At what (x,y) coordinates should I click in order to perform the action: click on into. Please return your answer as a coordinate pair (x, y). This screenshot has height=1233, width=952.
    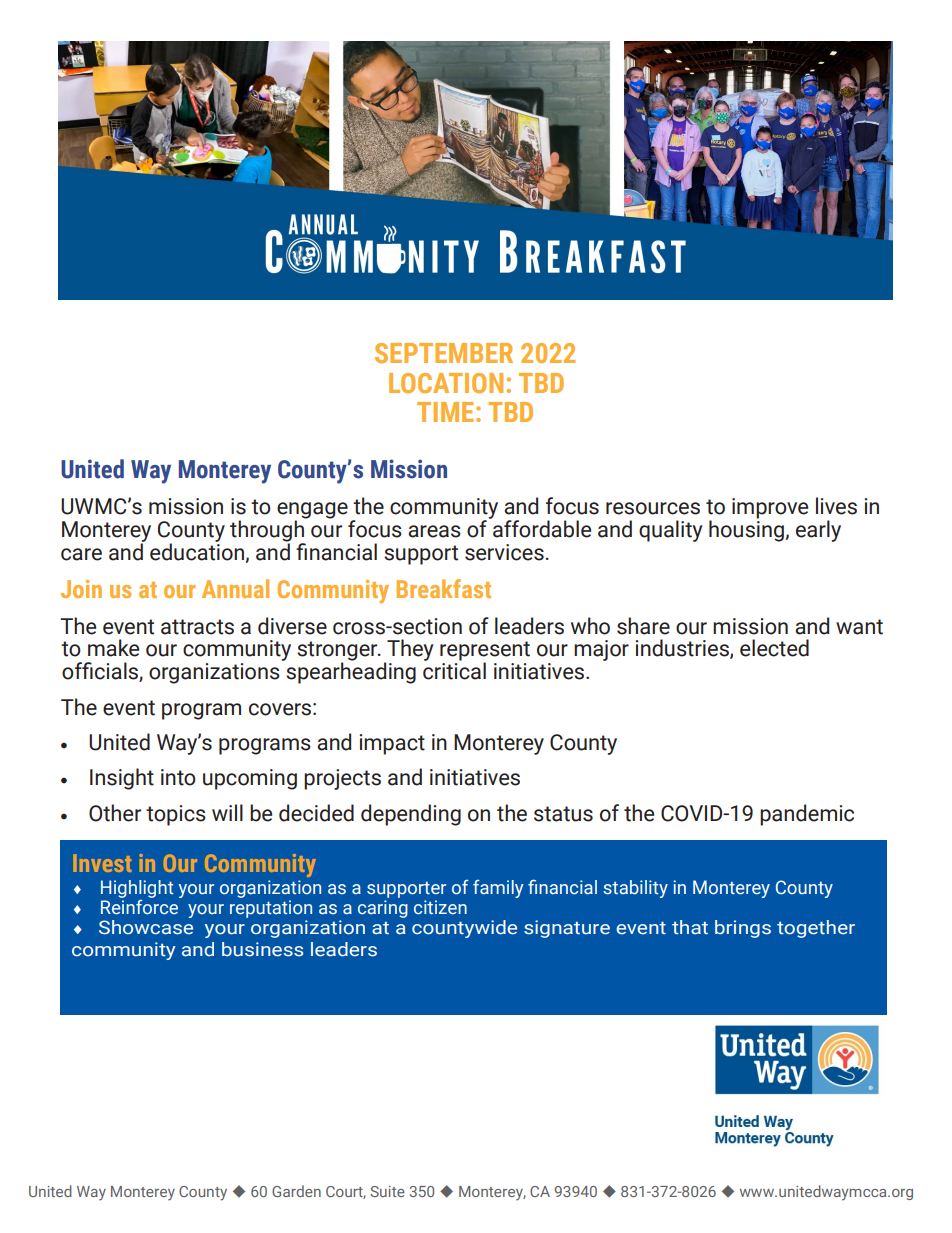
    Looking at the image, I should click on (178, 777).
